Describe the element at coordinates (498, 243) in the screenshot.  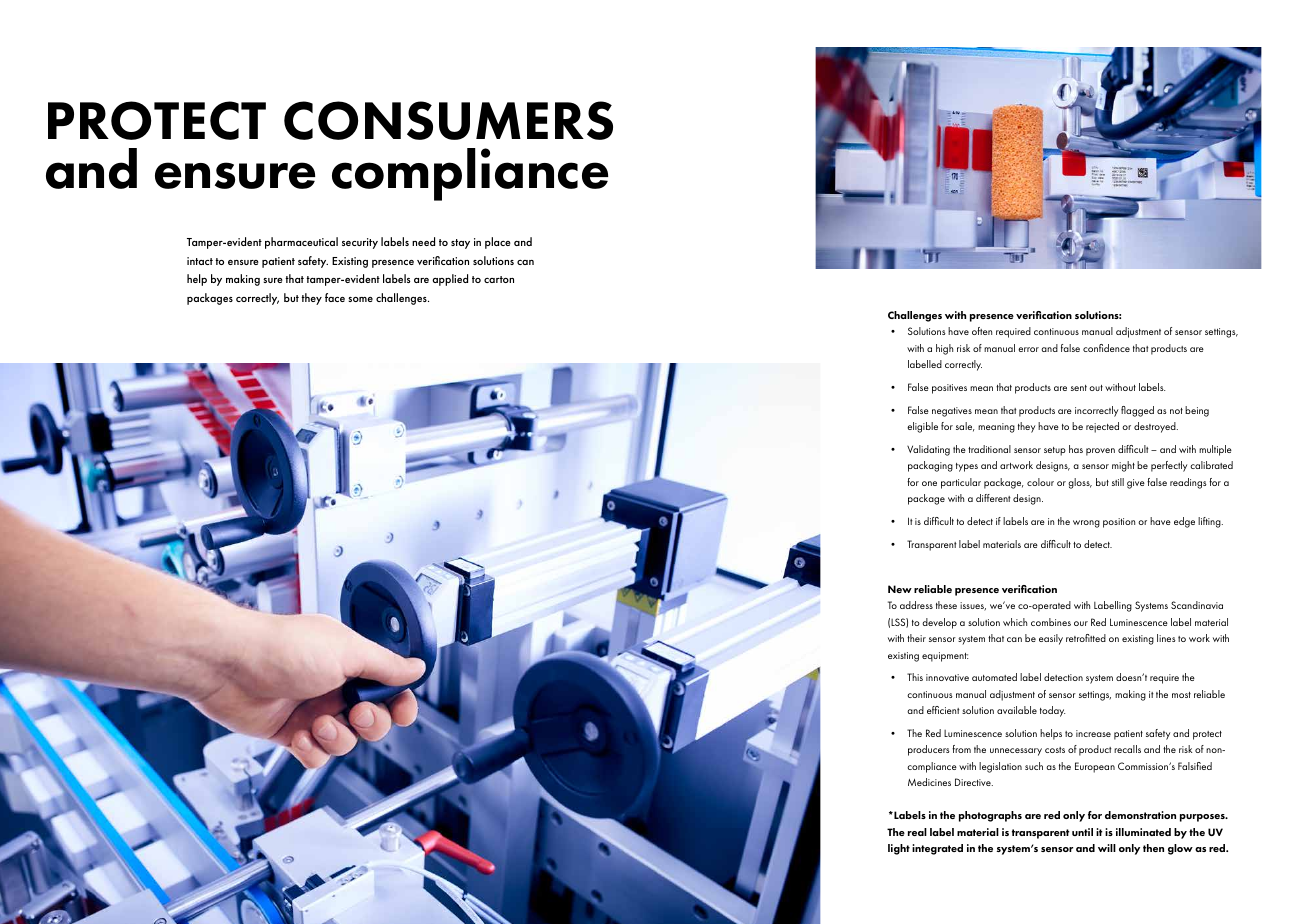
I see `place` at that location.
